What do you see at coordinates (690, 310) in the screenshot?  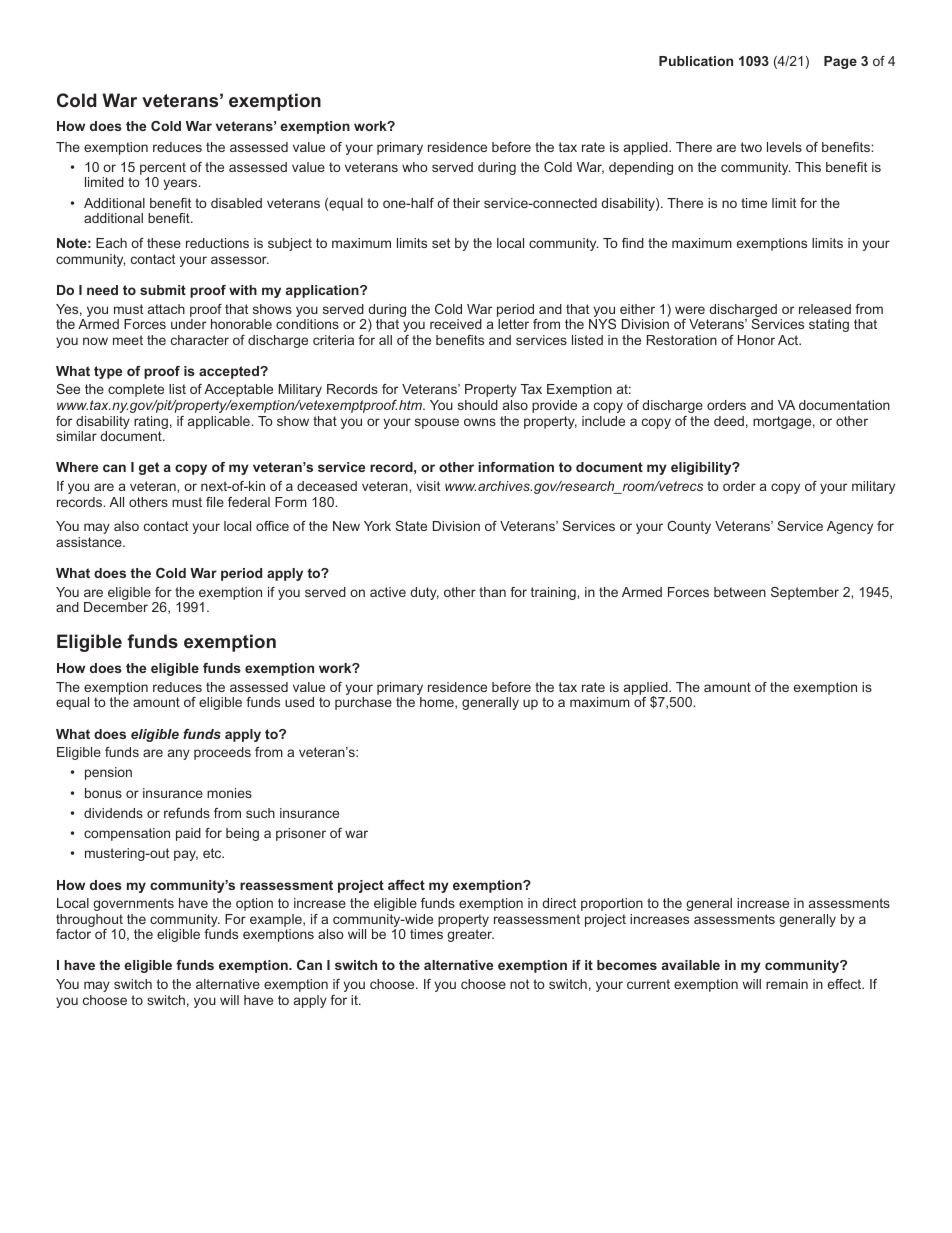 I see `were` at bounding box center [690, 310].
